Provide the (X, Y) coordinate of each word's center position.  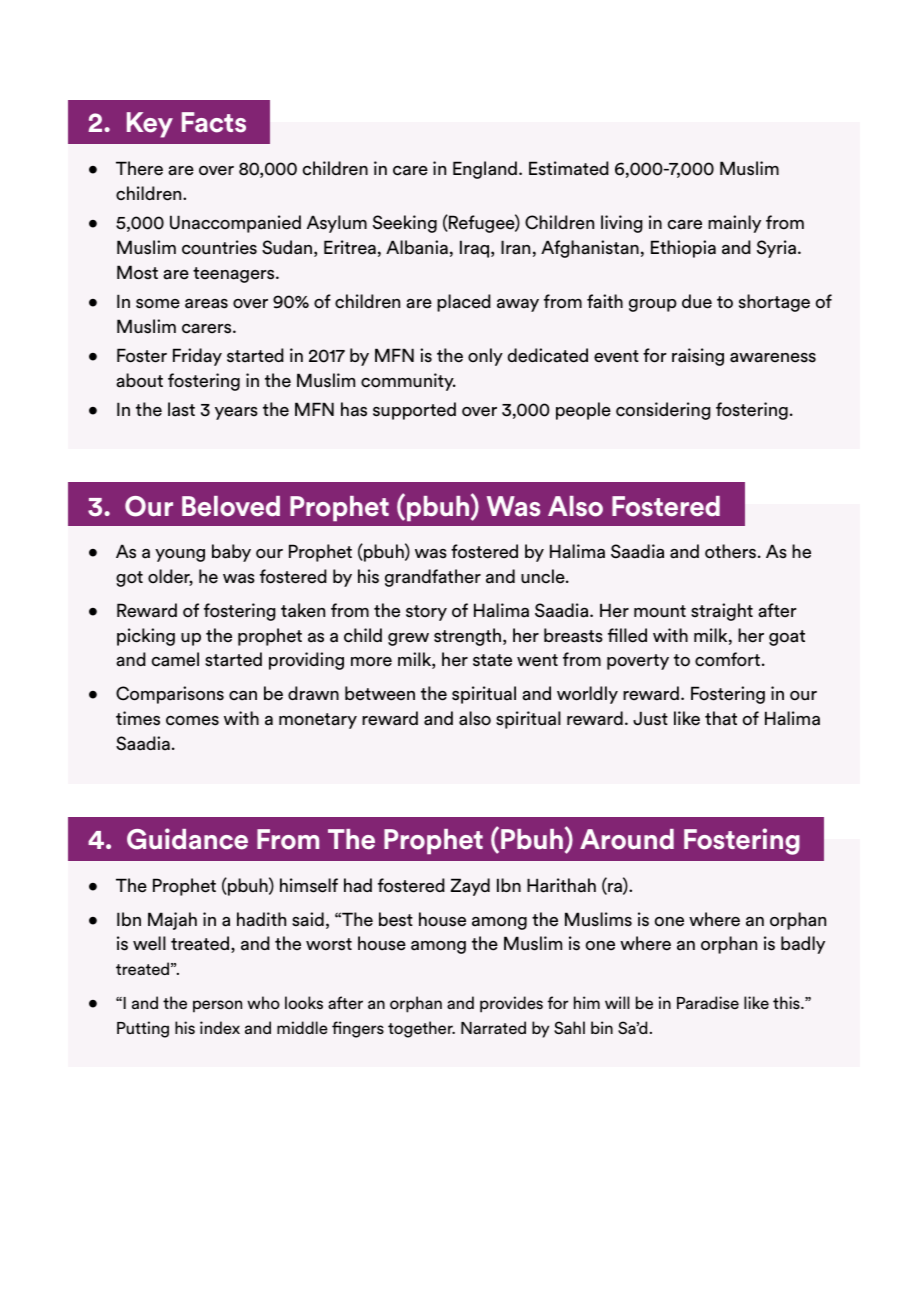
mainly (734, 224)
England (485, 170)
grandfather (433, 578)
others (730, 551)
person (217, 1006)
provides (511, 1004)
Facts (214, 122)
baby (231, 553)
